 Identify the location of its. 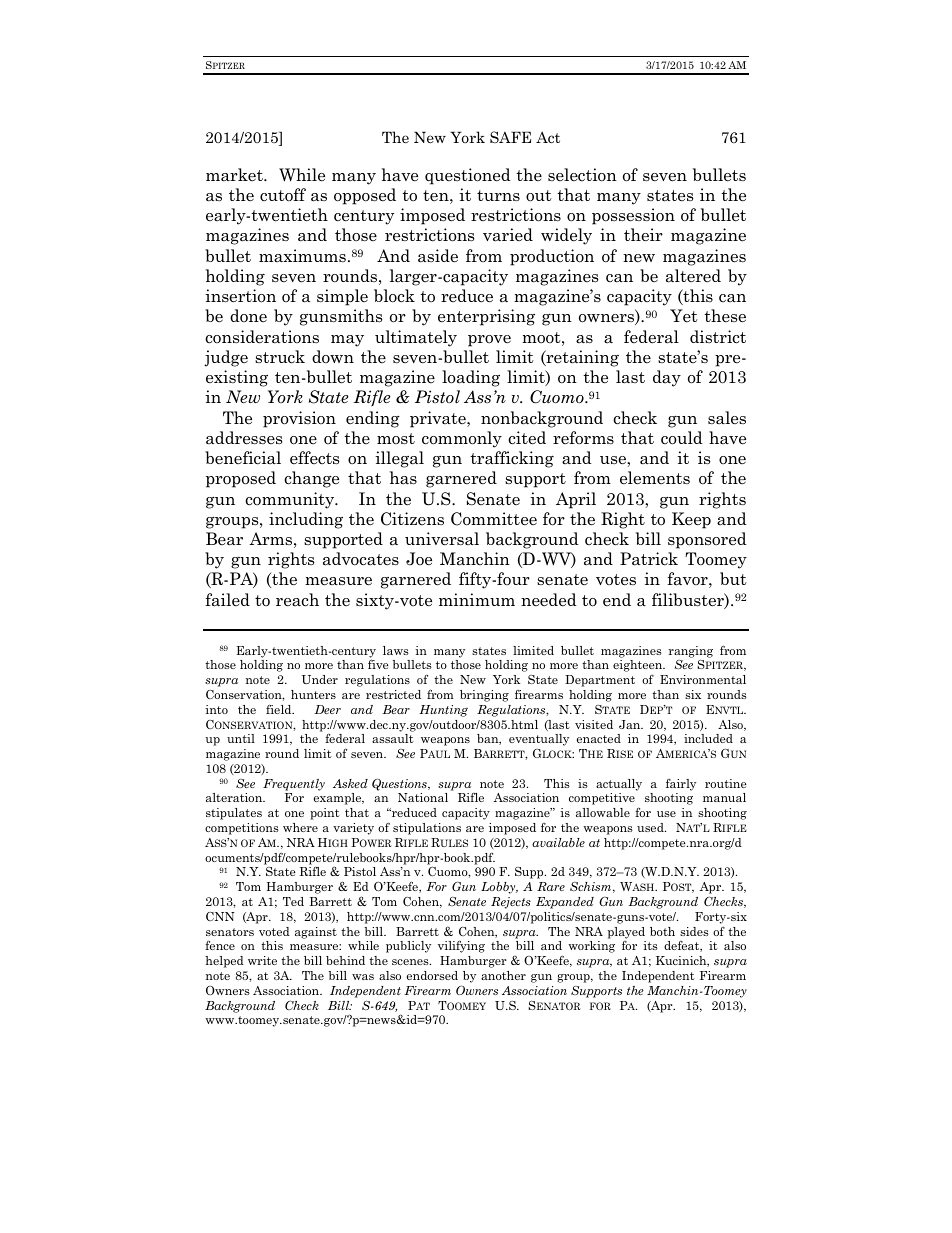
(650, 945).
